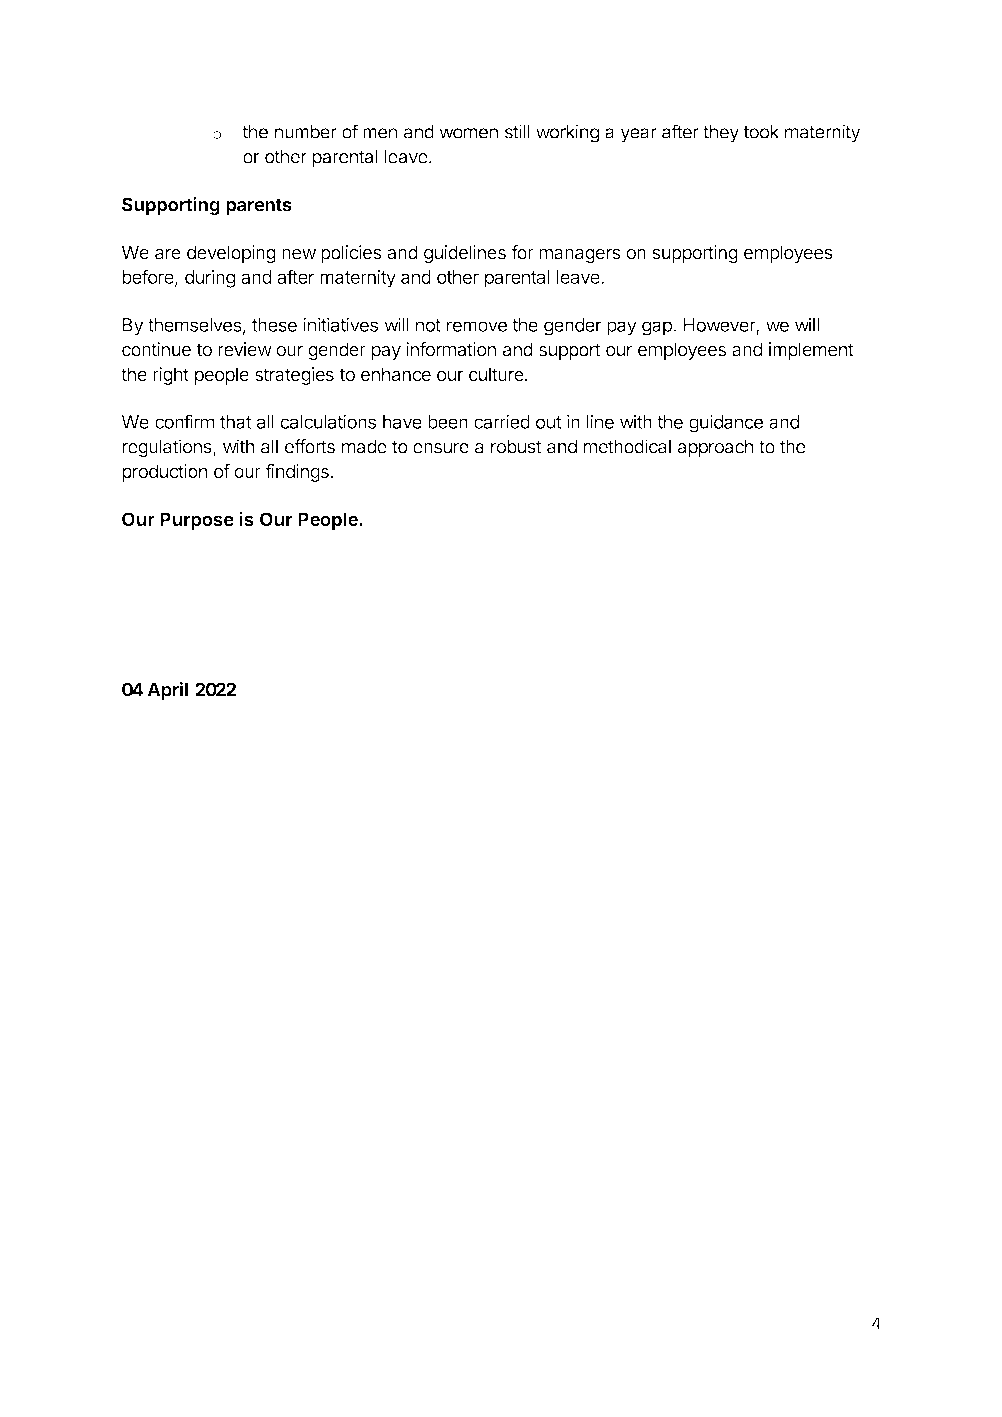  Describe the element at coordinates (580, 256) in the screenshot. I see `managers` at that location.
